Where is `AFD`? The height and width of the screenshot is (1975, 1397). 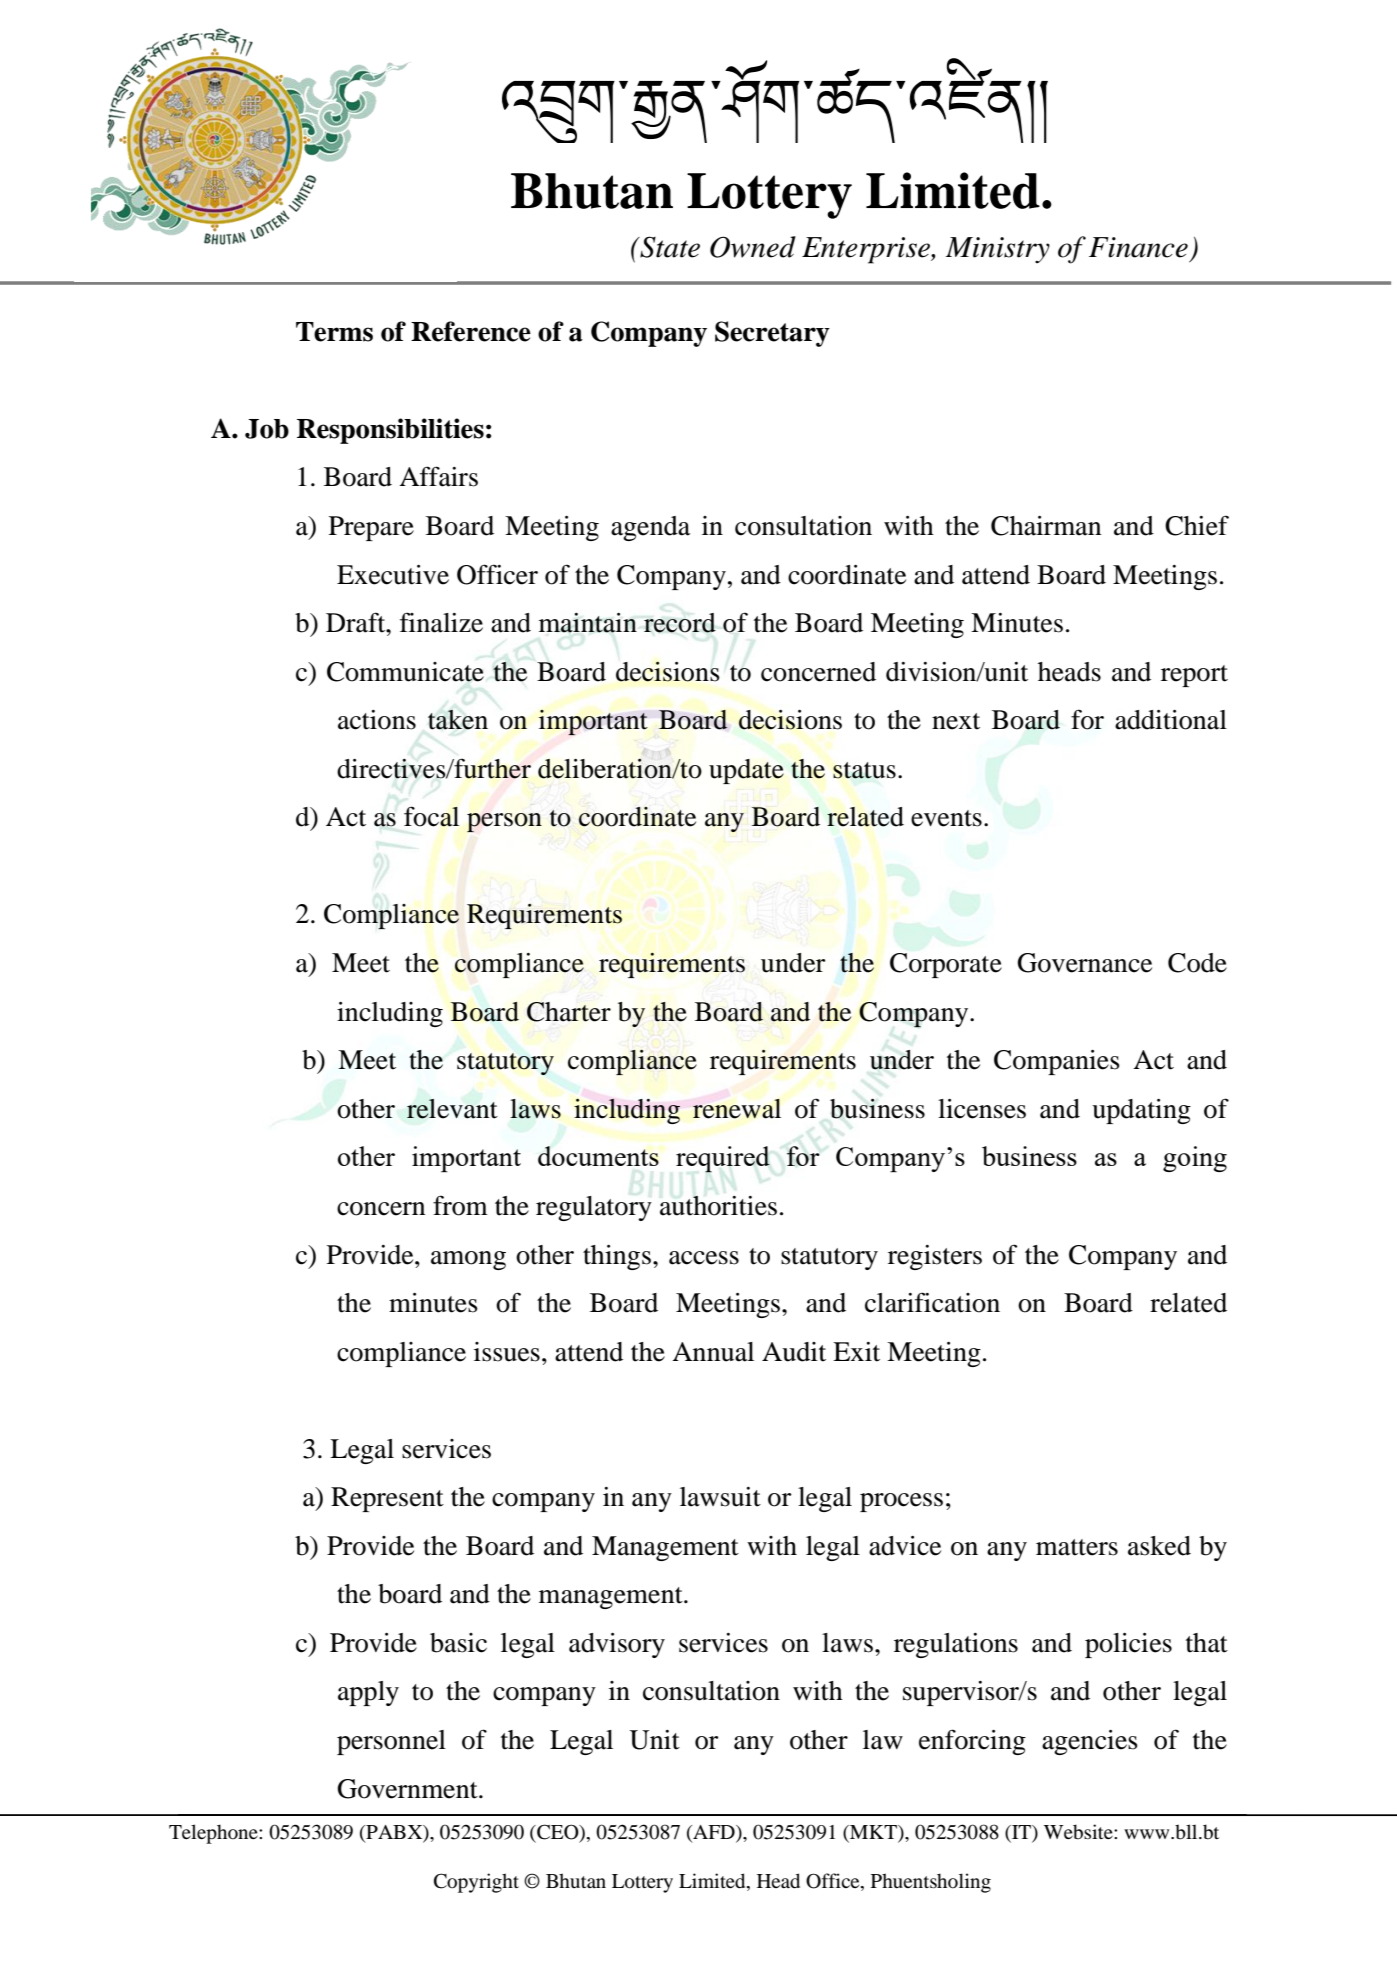 AFD is located at coordinates (714, 1832).
